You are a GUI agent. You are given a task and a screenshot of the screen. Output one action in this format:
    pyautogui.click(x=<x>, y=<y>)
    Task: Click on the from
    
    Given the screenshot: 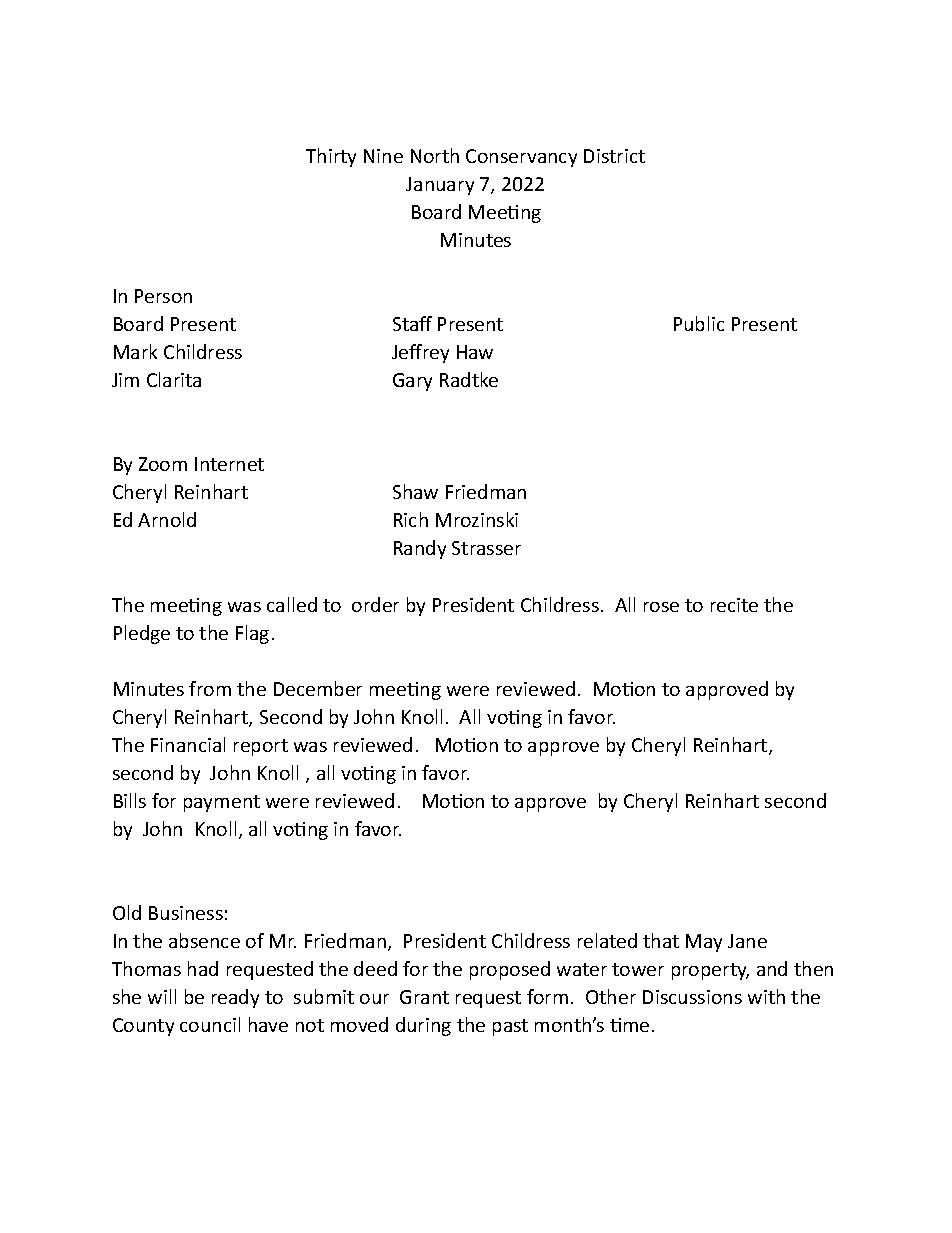 What is the action you would take?
    pyautogui.click(x=210, y=688)
